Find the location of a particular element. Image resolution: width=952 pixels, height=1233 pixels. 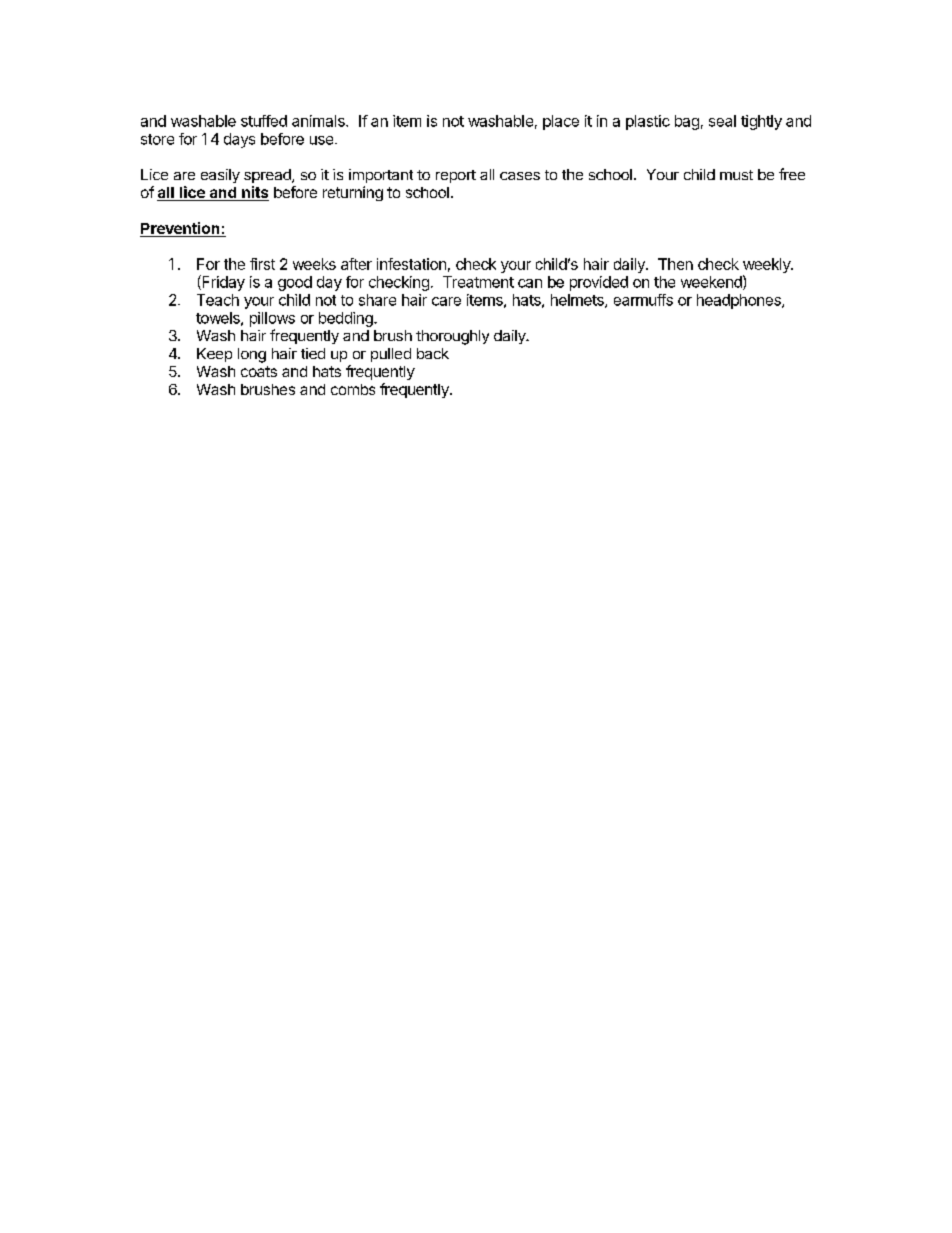

must is located at coordinates (736, 175).
